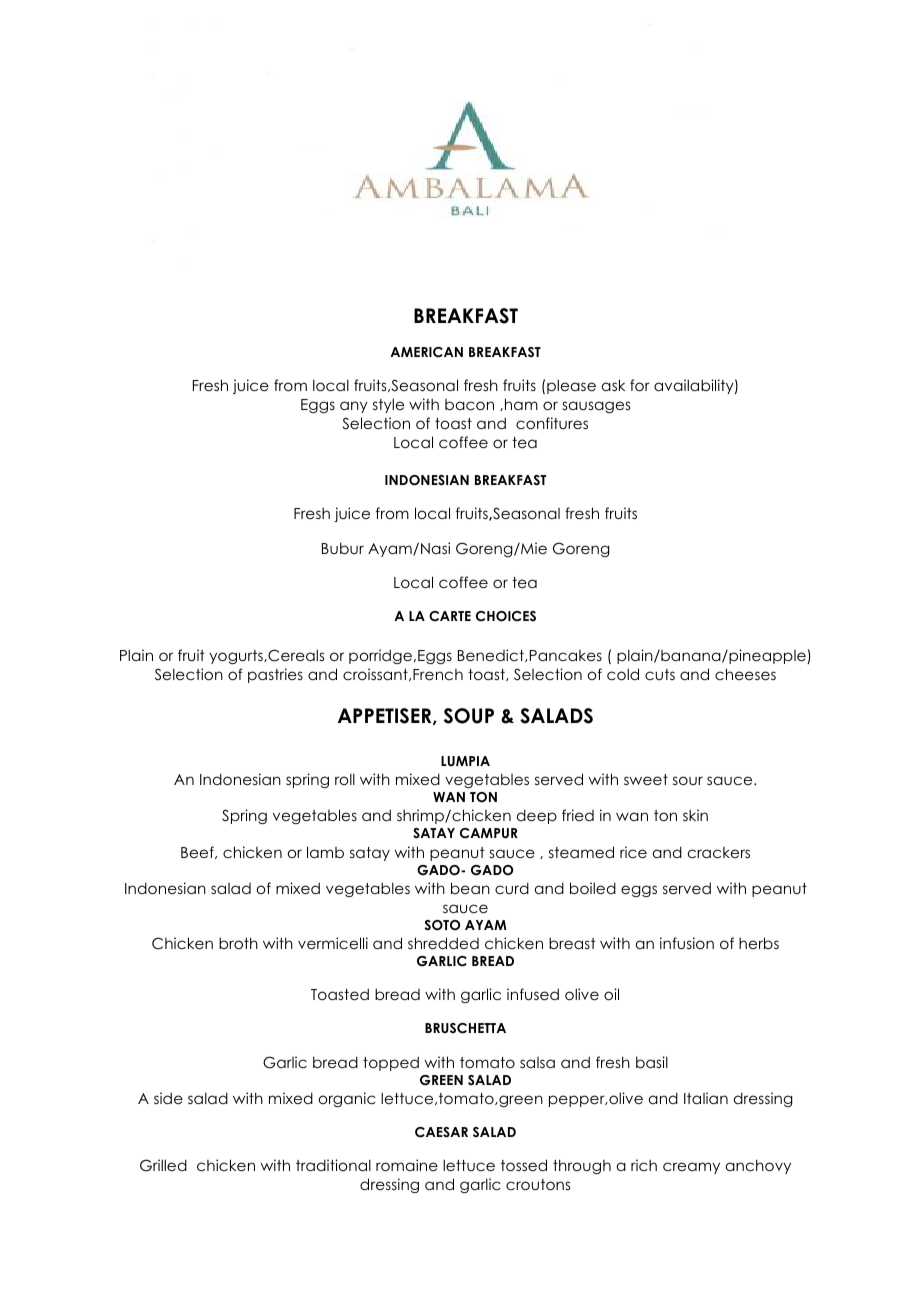 This document has width=924, height=1308. What do you see at coordinates (691, 1168) in the document?
I see `creamy` at bounding box center [691, 1168].
